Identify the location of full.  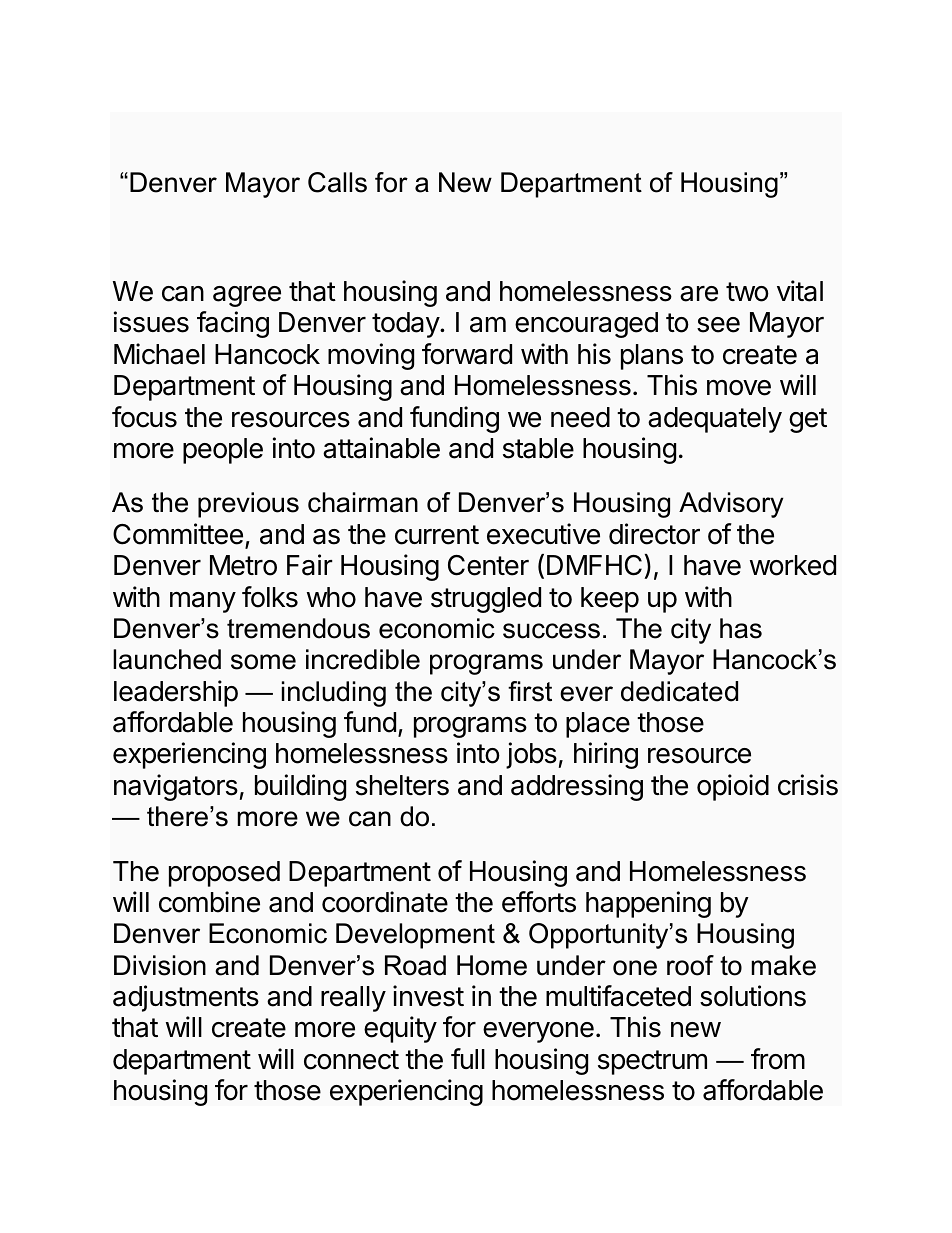
(468, 1058).
